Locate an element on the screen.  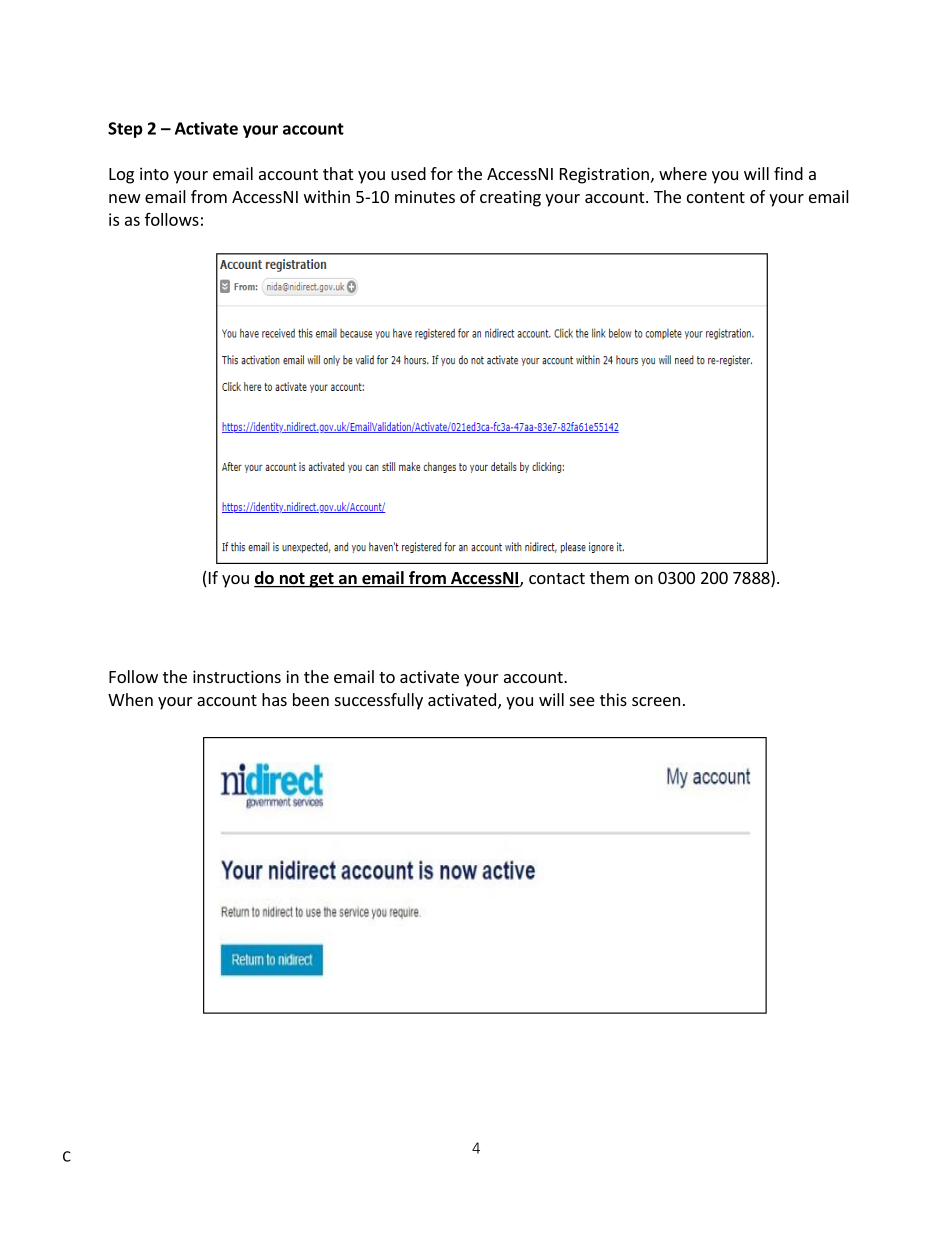
creating is located at coordinates (510, 198).
